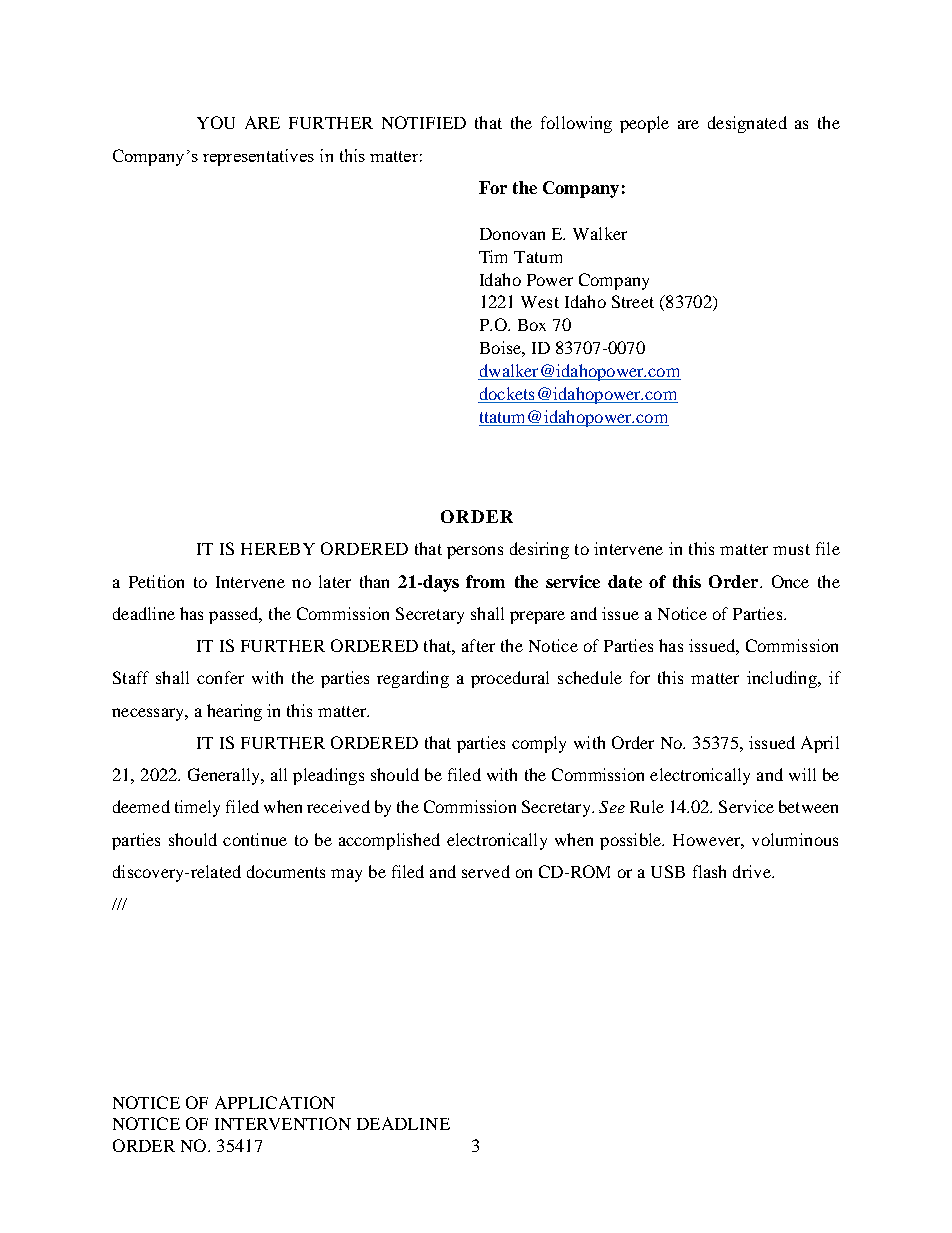  I want to click on comply, so click(539, 744).
